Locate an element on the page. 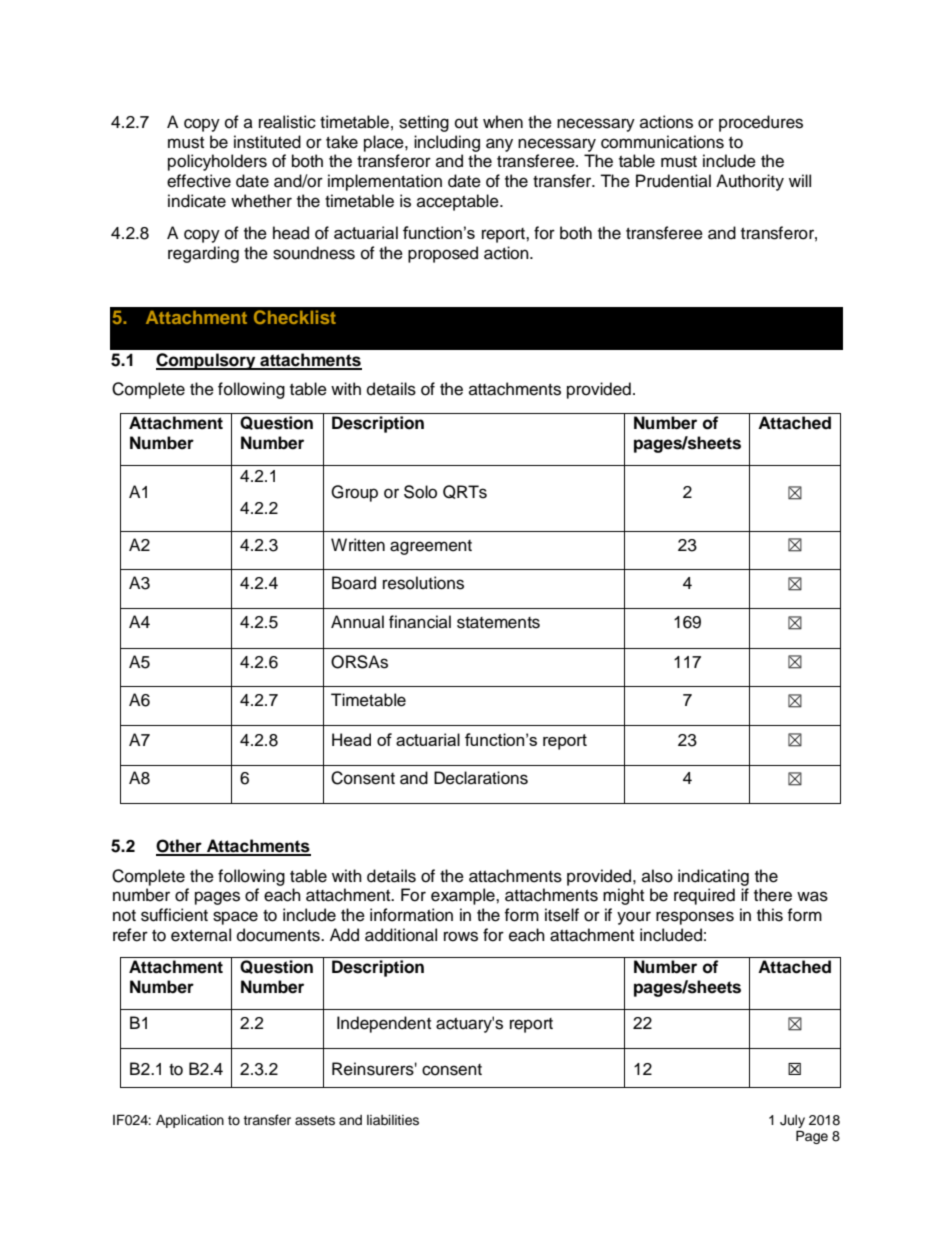 The image size is (952, 1233). liabilities is located at coordinates (393, 1120).
